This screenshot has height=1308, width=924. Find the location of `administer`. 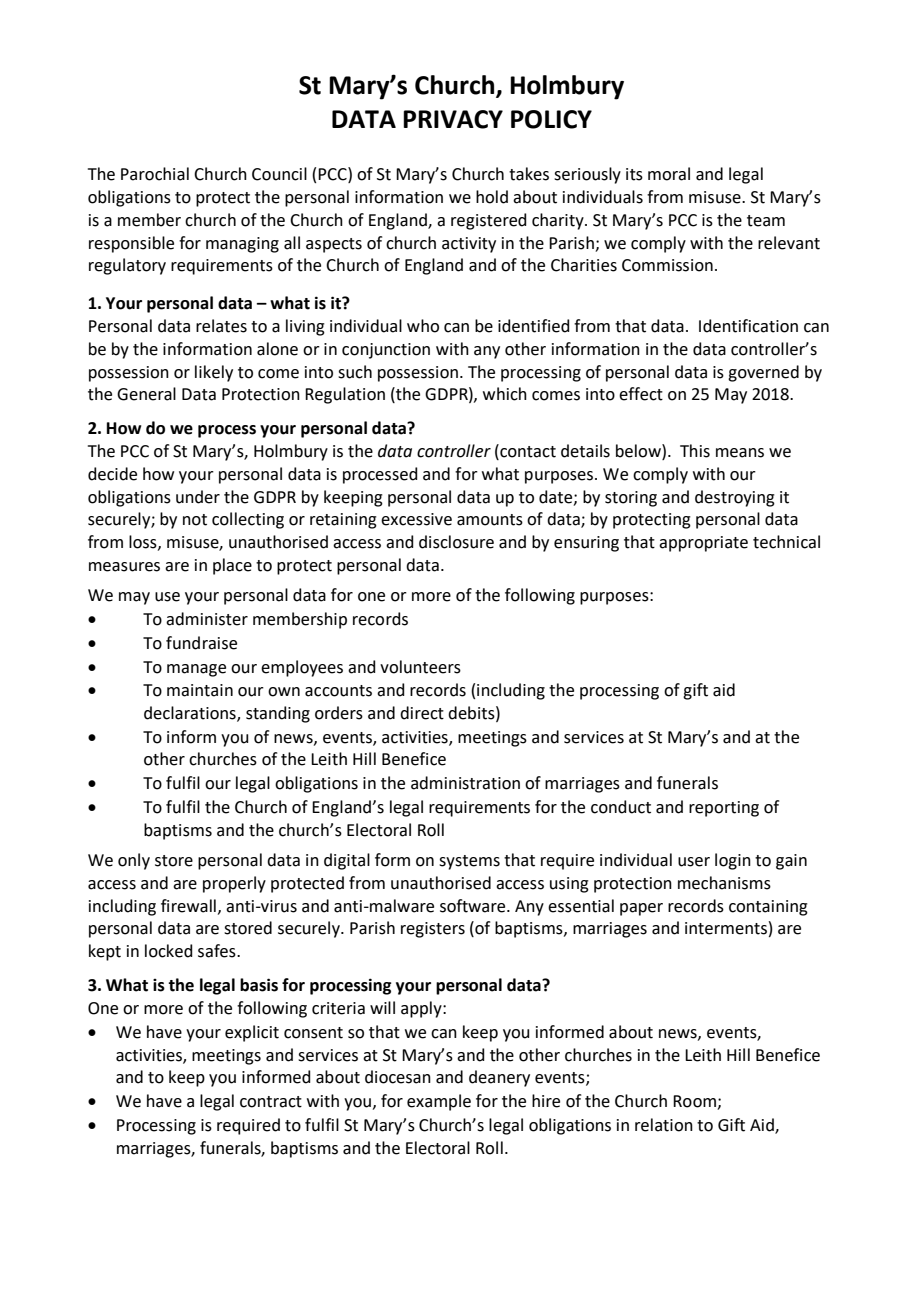

administer is located at coordinates (207, 619).
